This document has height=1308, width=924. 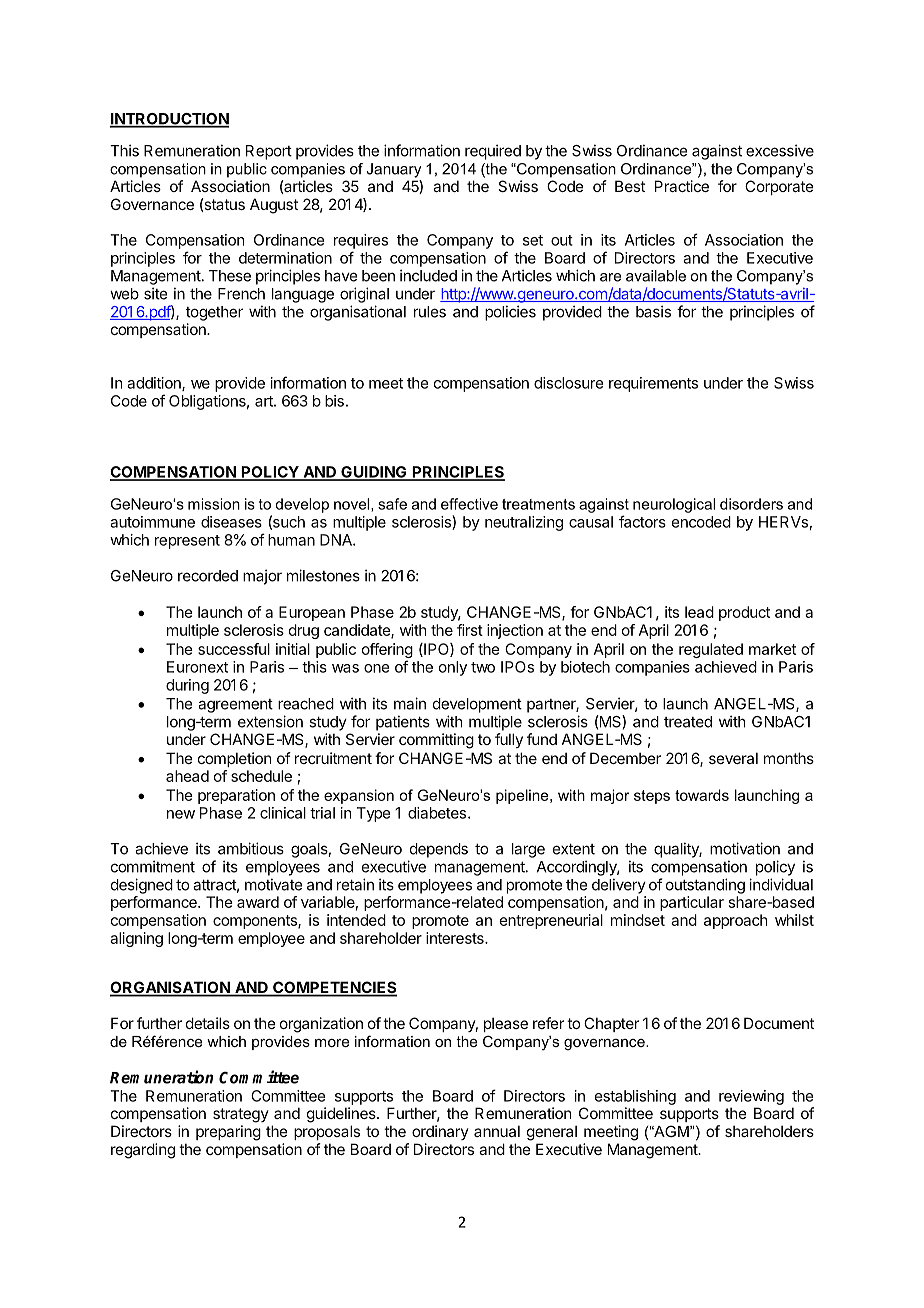 What do you see at coordinates (751, 504) in the document?
I see `disorders` at bounding box center [751, 504].
